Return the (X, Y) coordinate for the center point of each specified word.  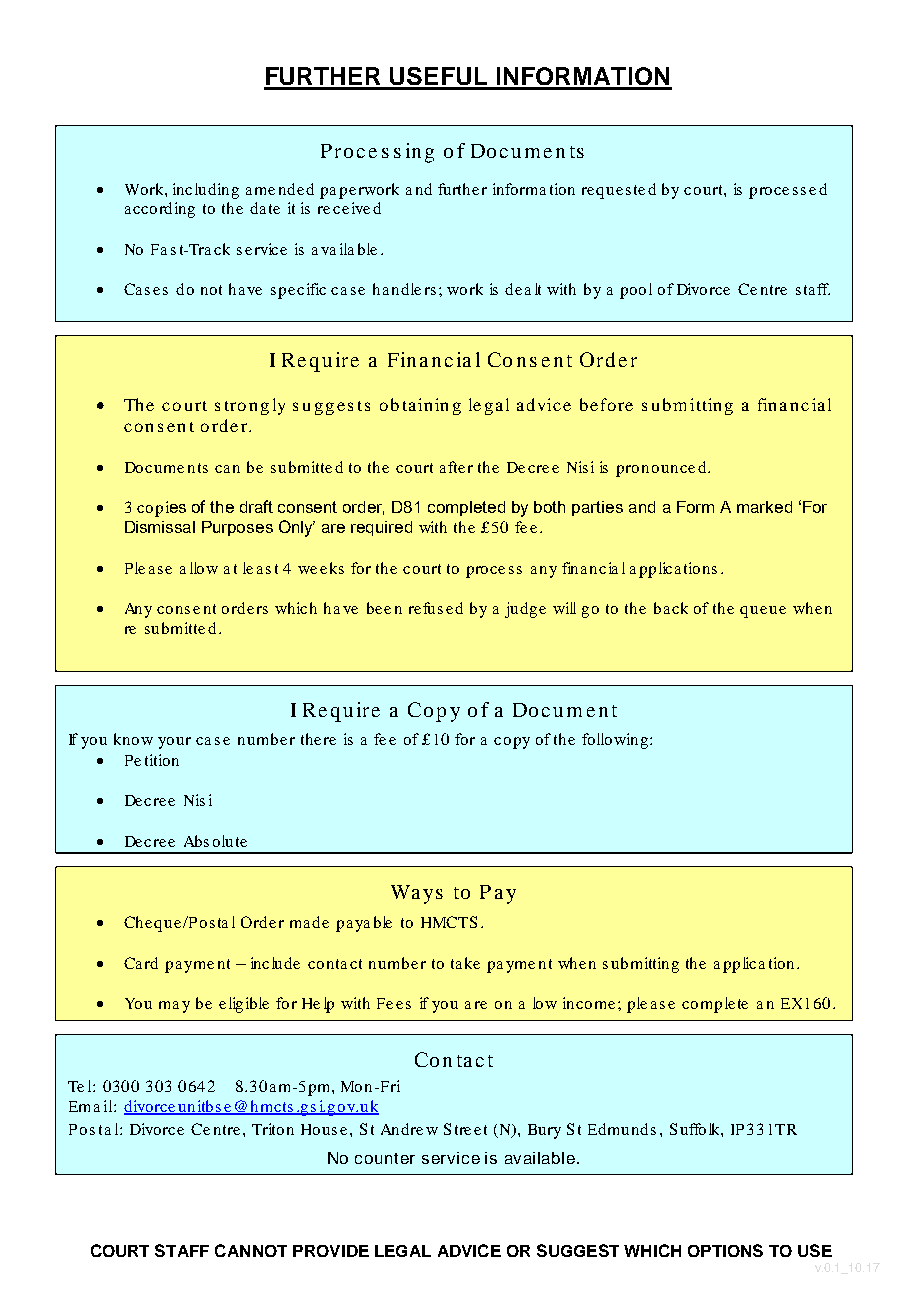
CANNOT (251, 1250)
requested (619, 191)
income (589, 1003)
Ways (417, 894)
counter (385, 1158)
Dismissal (160, 527)
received (349, 208)
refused (436, 608)
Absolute (215, 841)
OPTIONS (725, 1250)
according (160, 210)
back (671, 608)
